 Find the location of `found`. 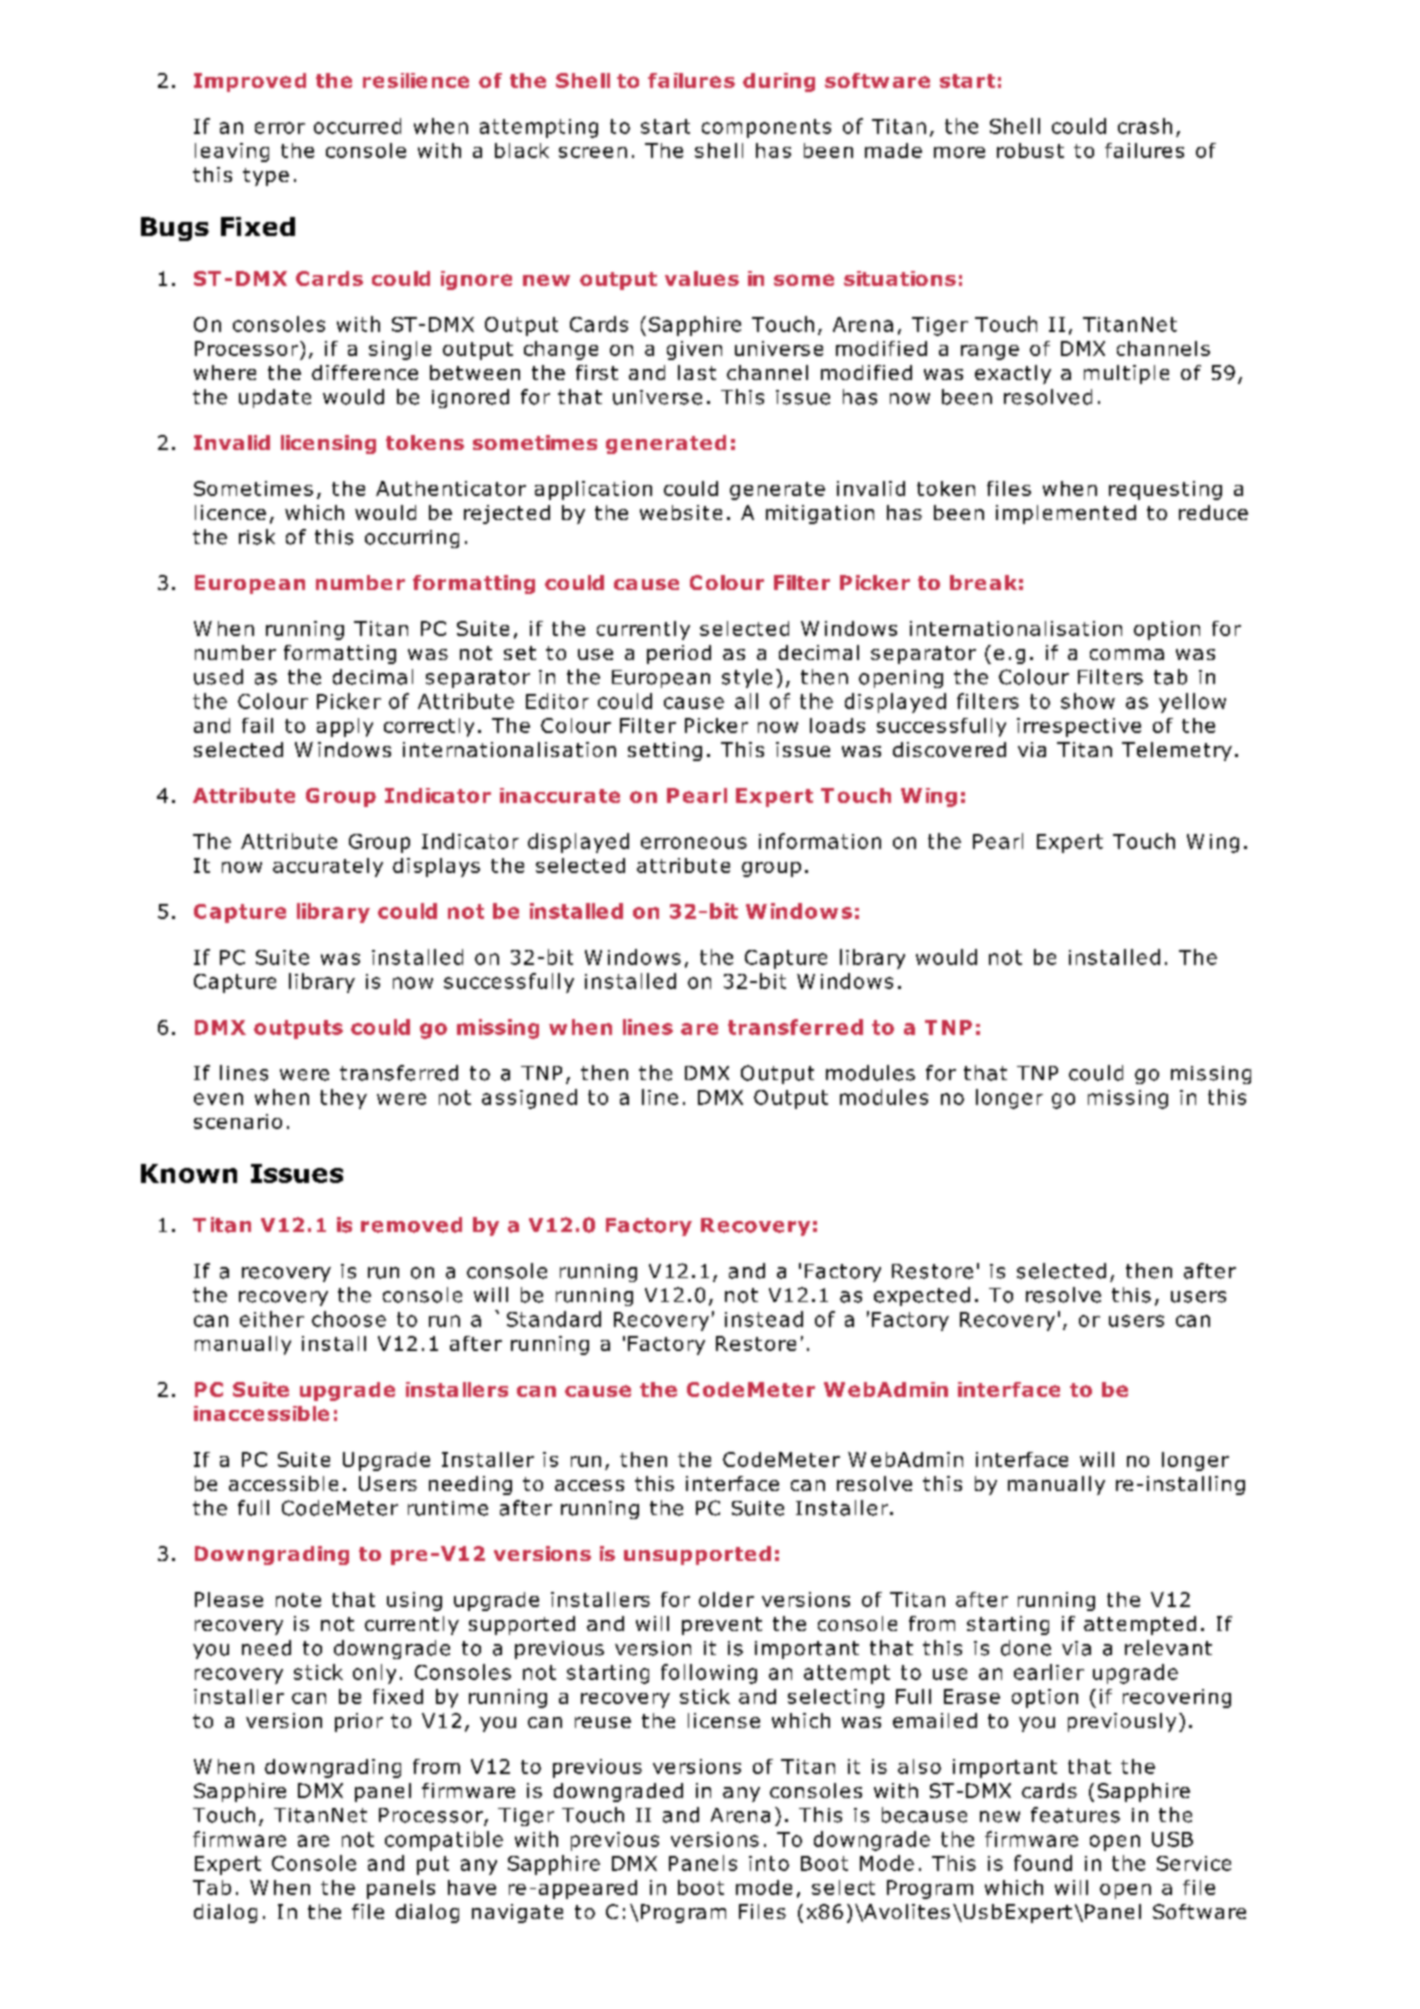

found is located at coordinates (1043, 1863).
